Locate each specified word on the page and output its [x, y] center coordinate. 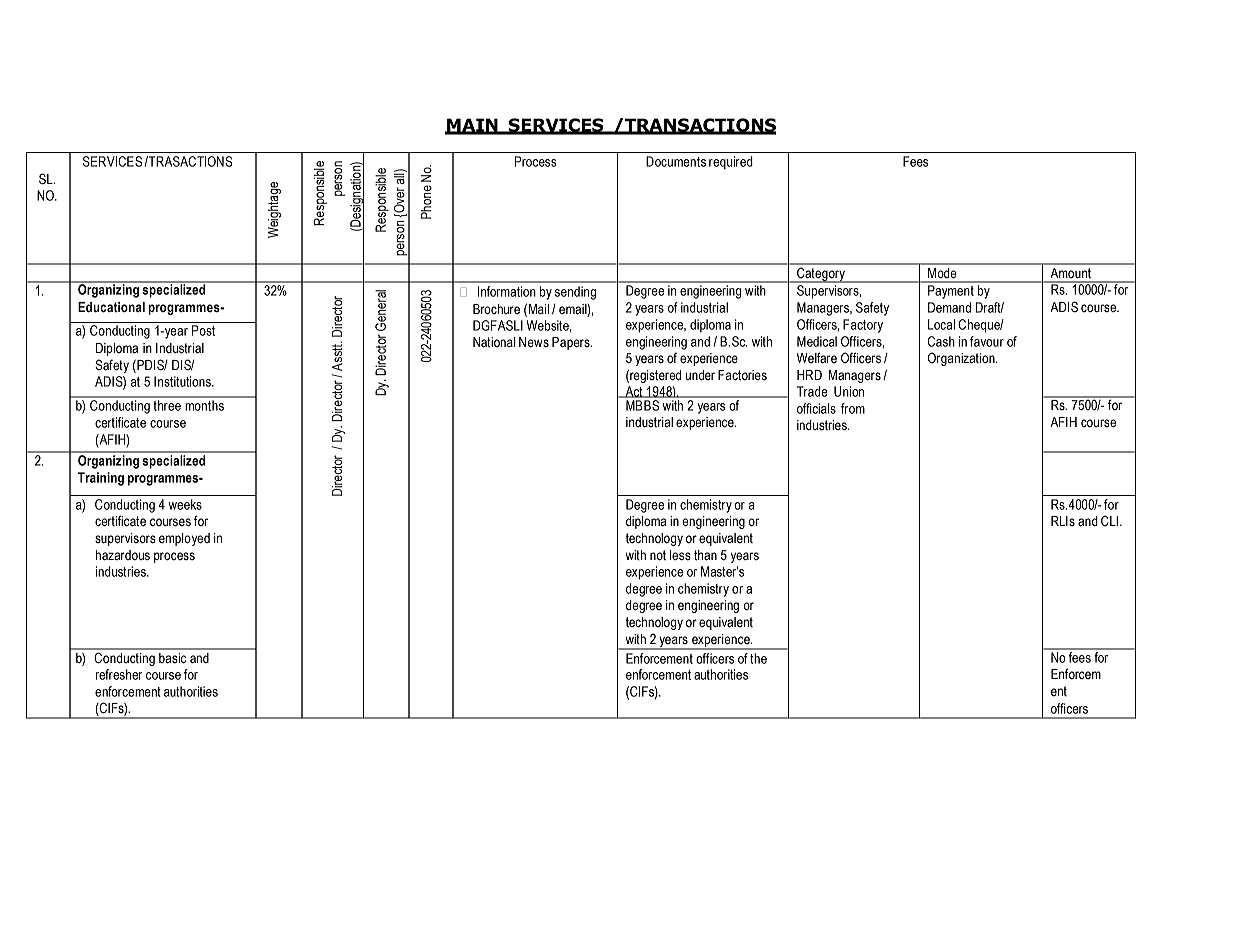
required [731, 163]
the [758, 658]
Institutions [183, 381]
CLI [1109, 520]
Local [941, 324]
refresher [119, 674]
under [700, 375]
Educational [111, 307]
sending [575, 293]
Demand [949, 307]
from [853, 408]
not [658, 555]
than [705, 555]
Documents [676, 161]
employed [184, 539]
